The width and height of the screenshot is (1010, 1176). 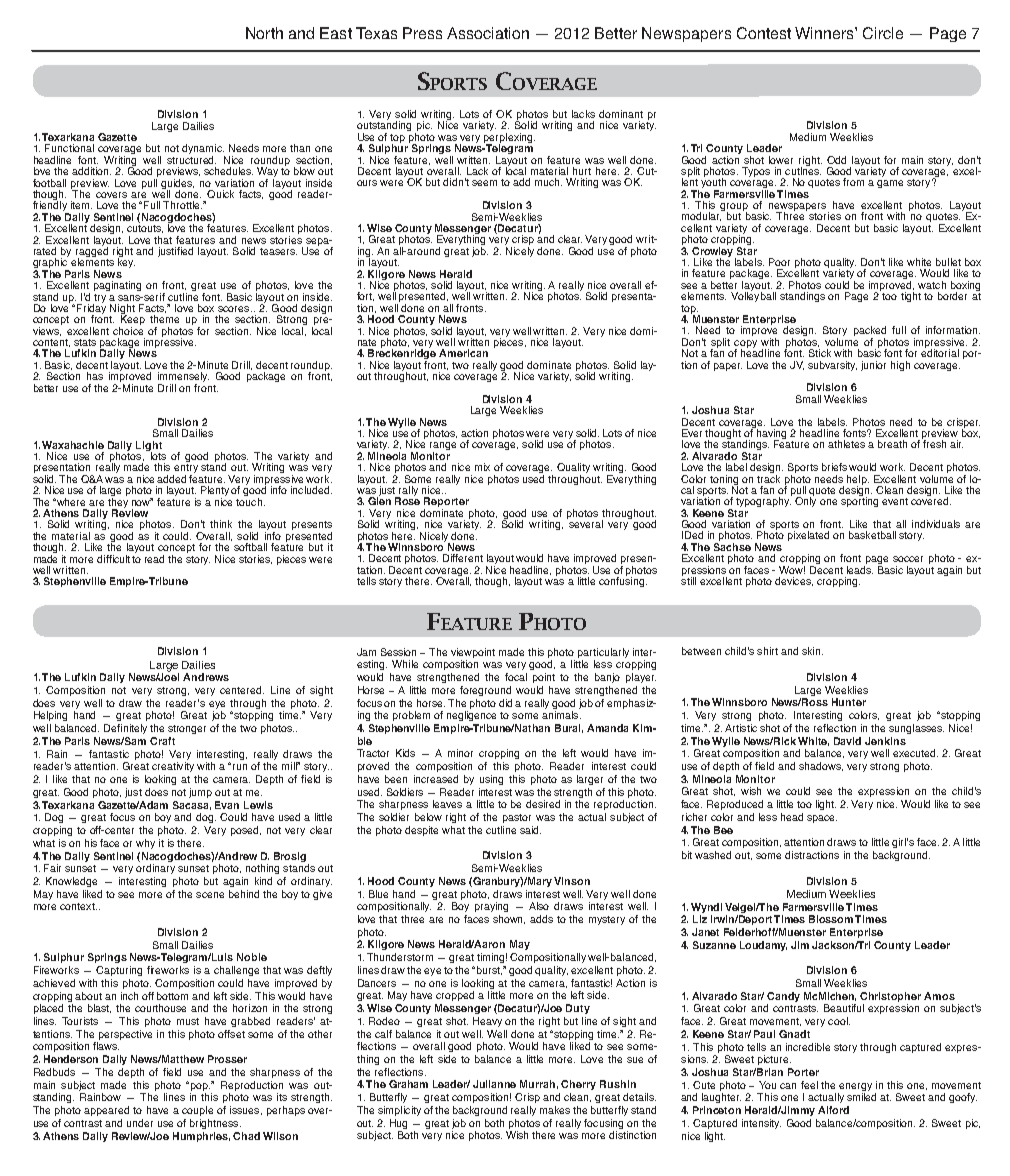 What do you see at coordinates (484, 183) in the screenshot?
I see `seem` at bounding box center [484, 183].
